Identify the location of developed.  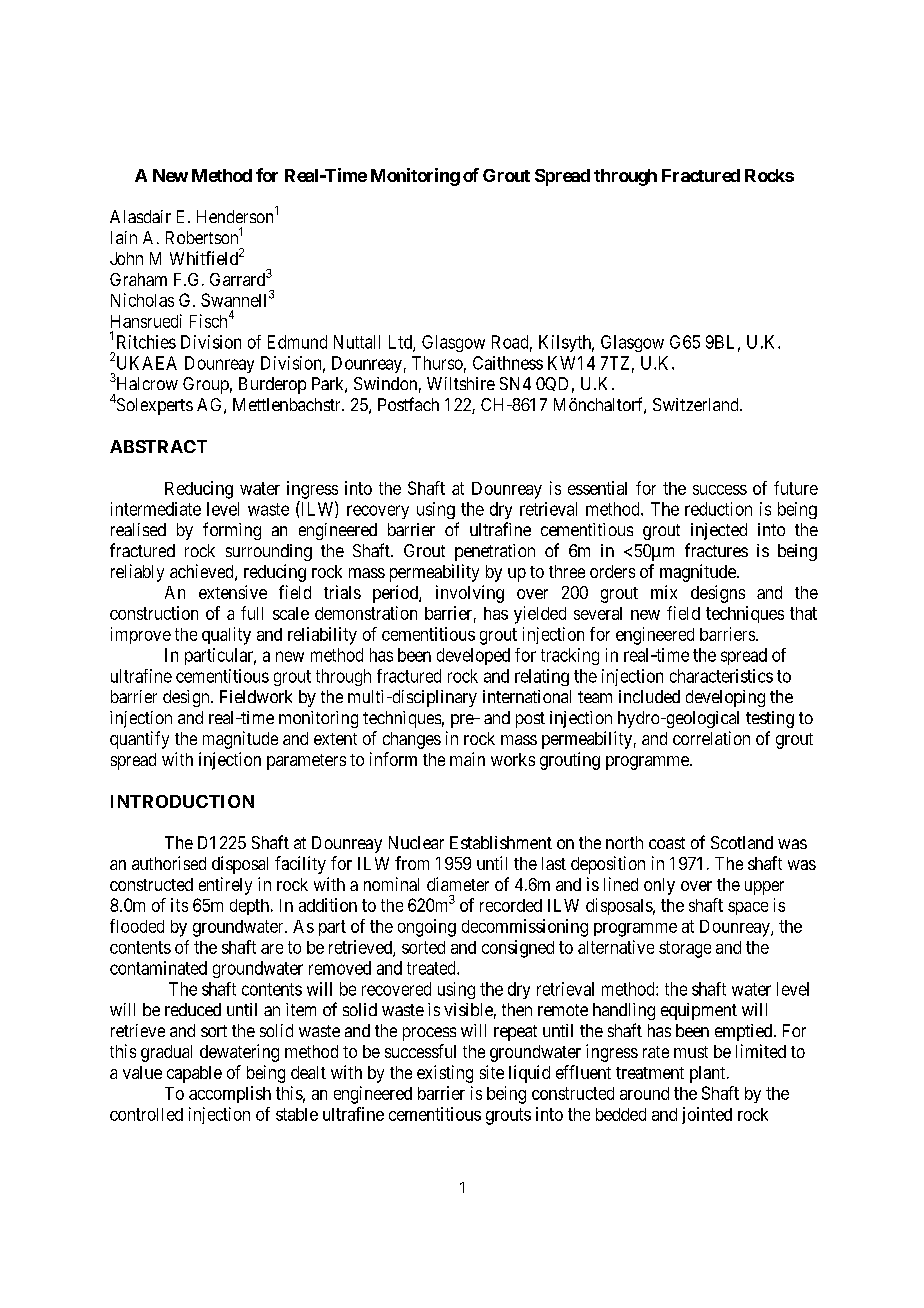
(473, 656).
